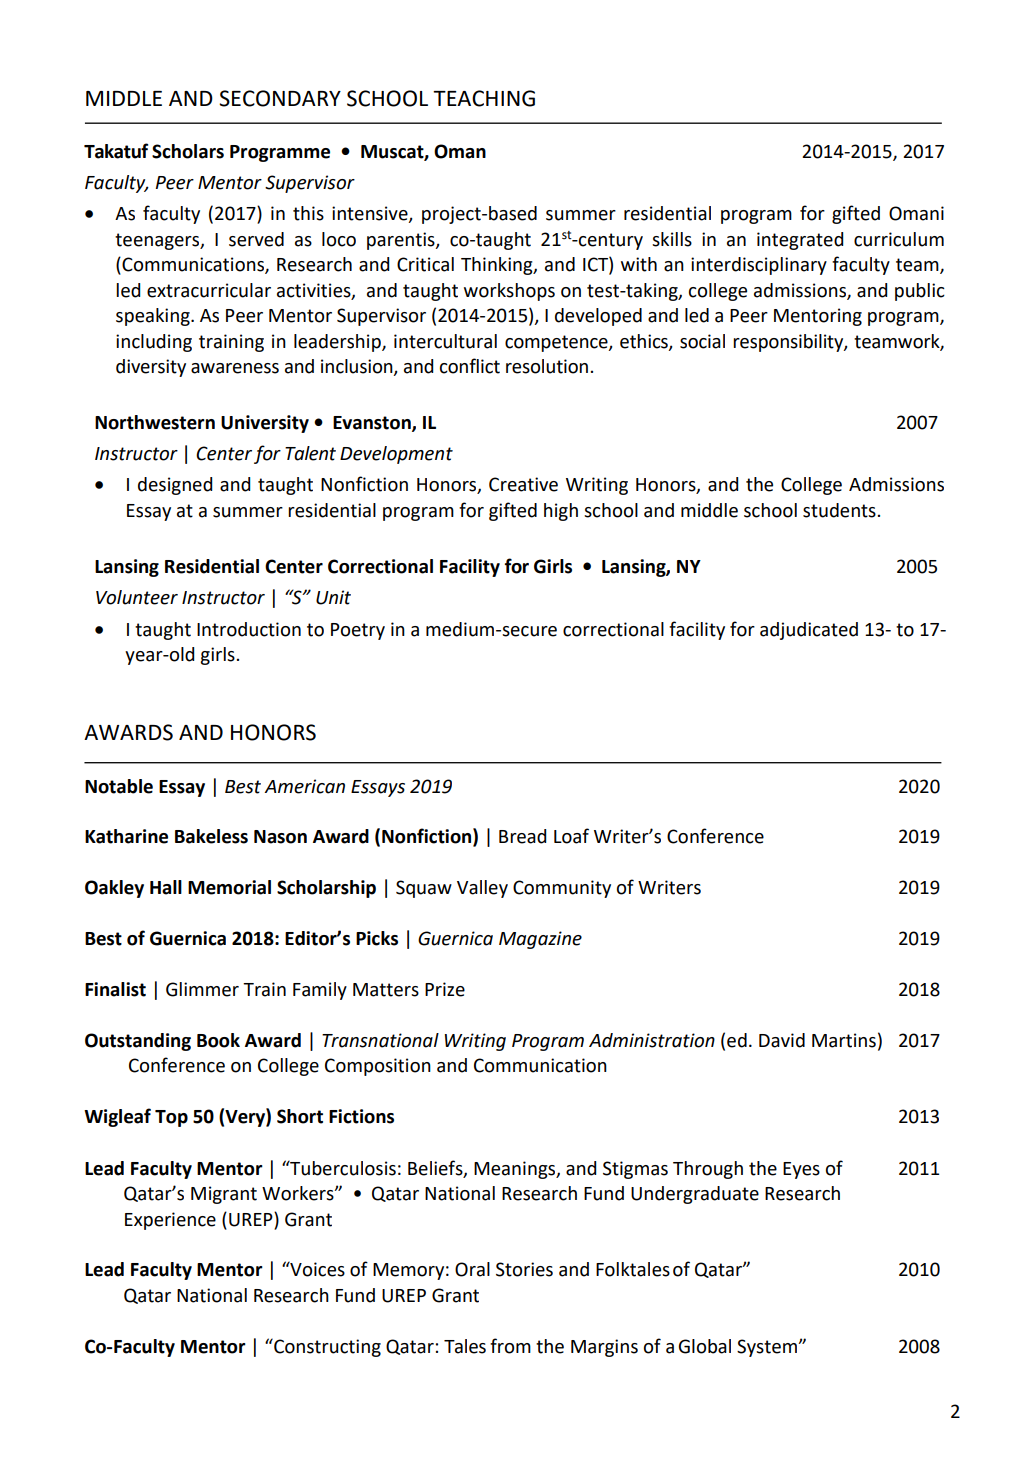 This document has width=1035, height=1463. What do you see at coordinates (800, 241) in the document?
I see `integrated` at bounding box center [800, 241].
